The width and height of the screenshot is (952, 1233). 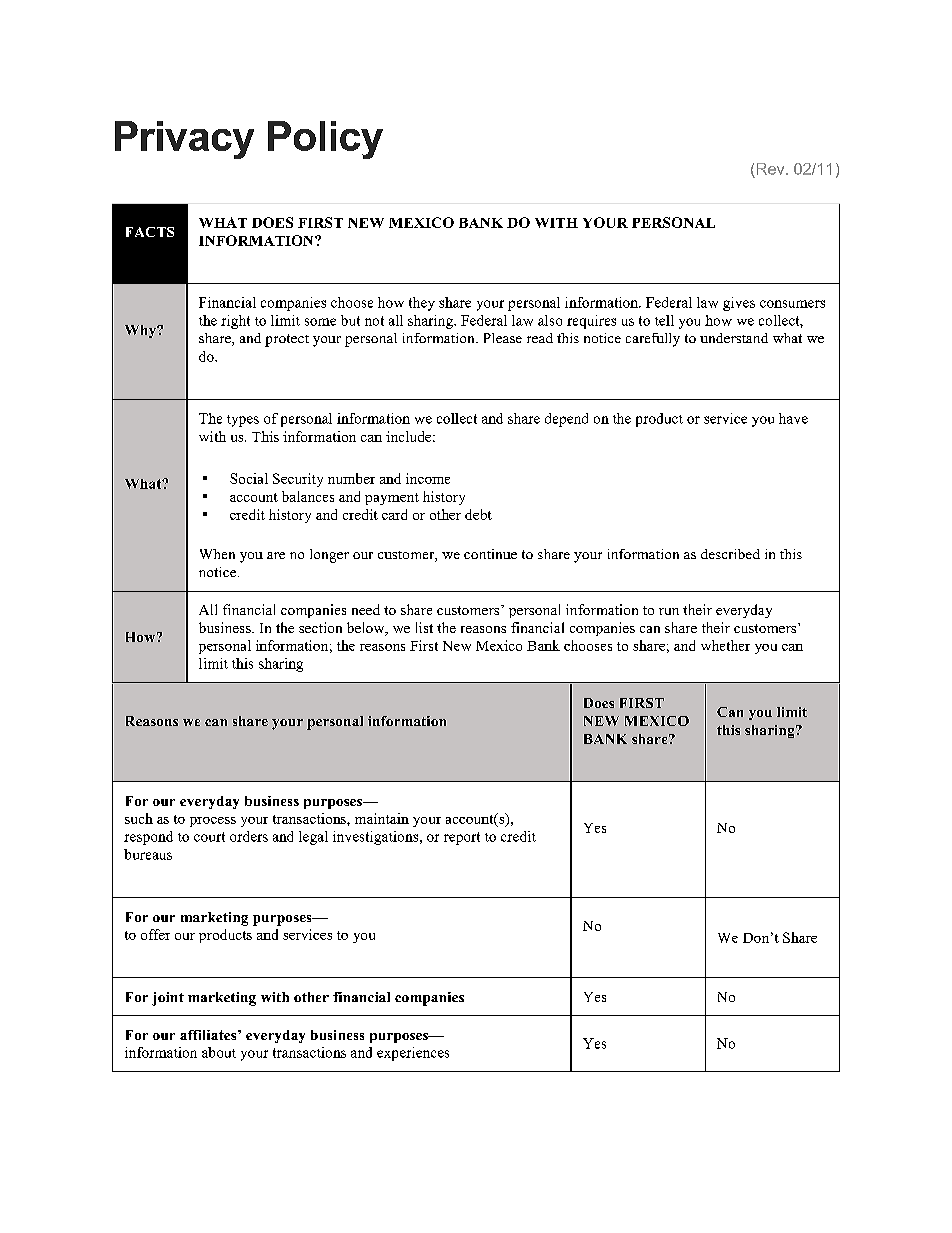 I want to click on When, so click(x=217, y=554).
